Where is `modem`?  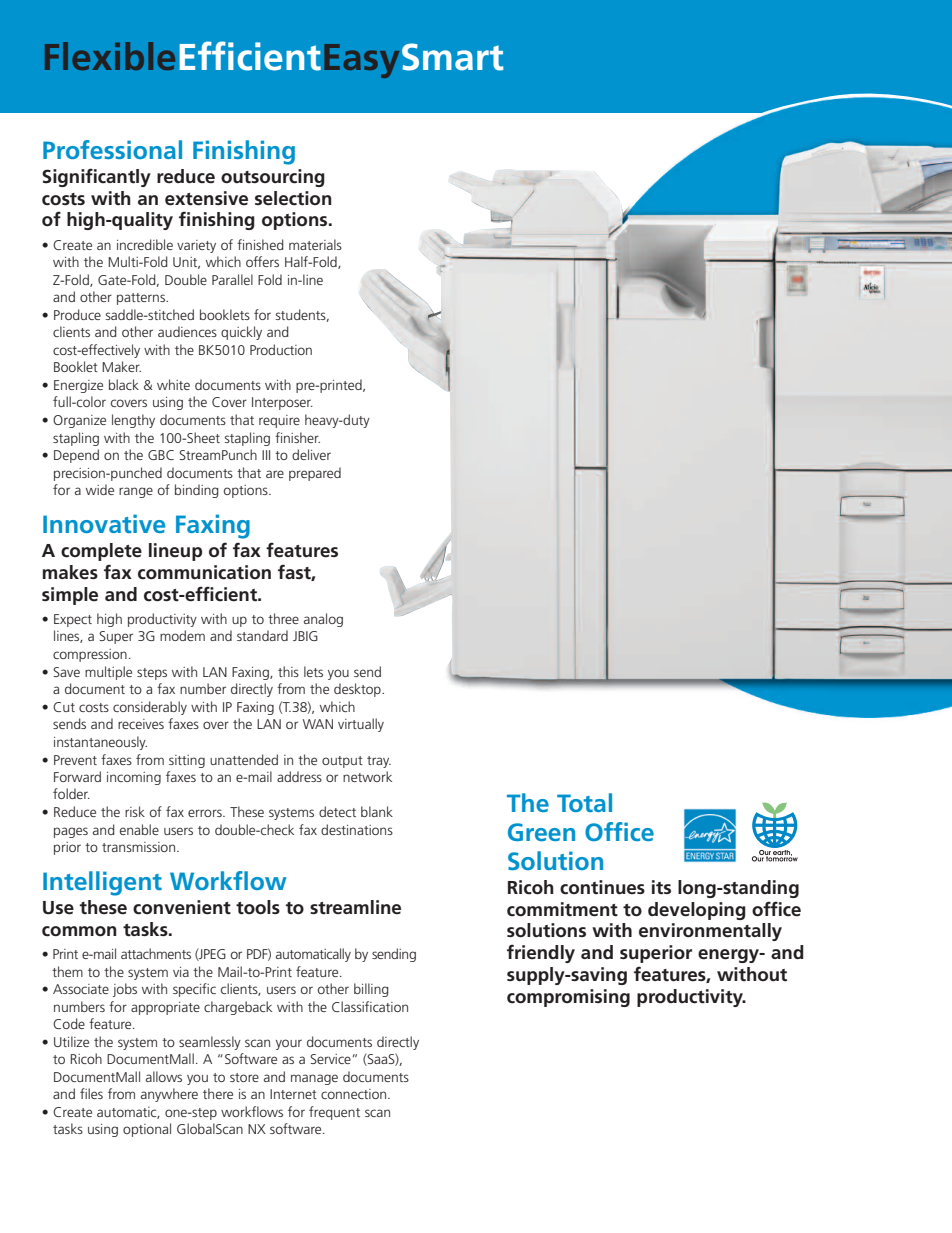
modem is located at coordinates (182, 635).
